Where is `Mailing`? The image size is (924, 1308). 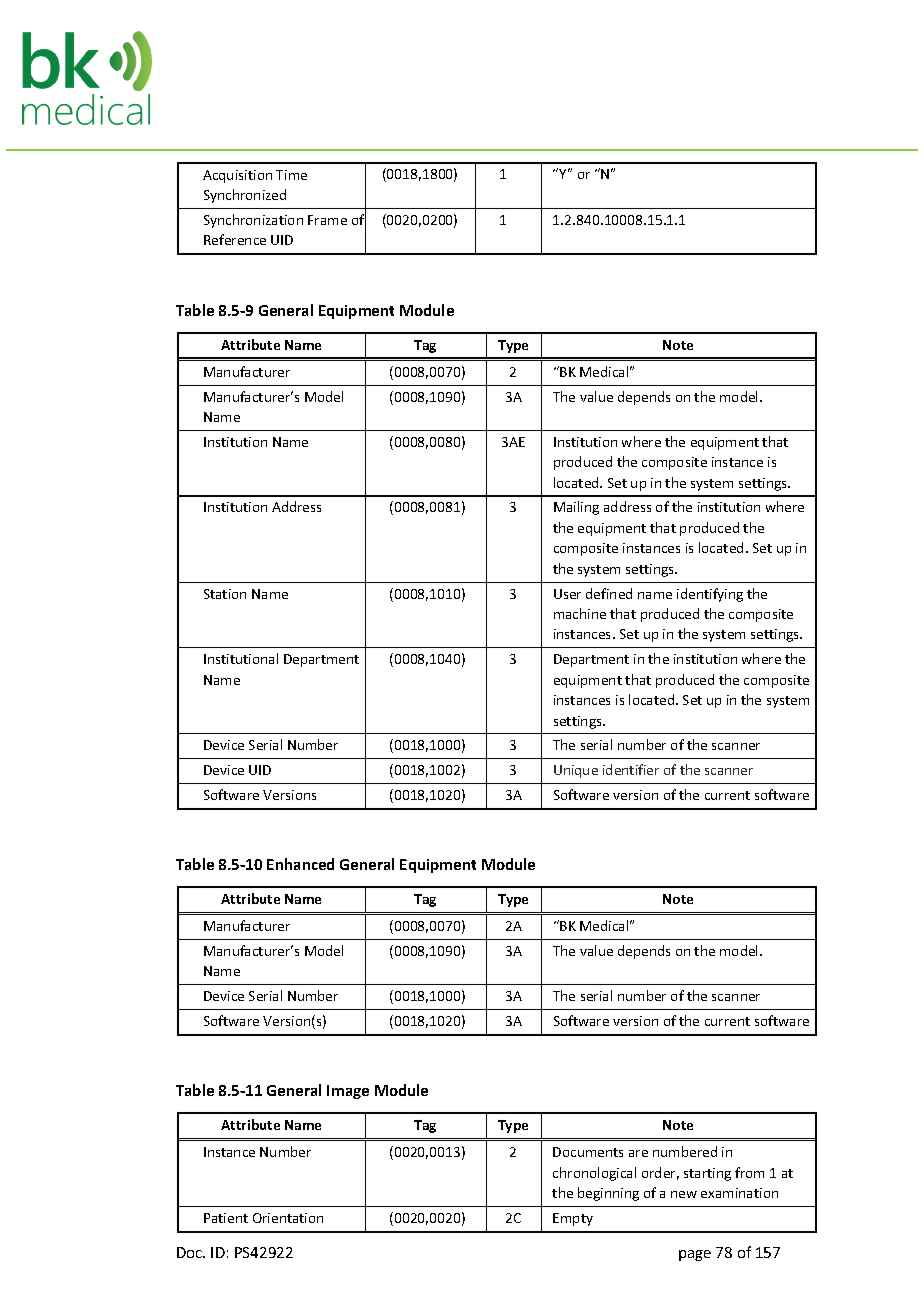
Mailing is located at coordinates (576, 508).
